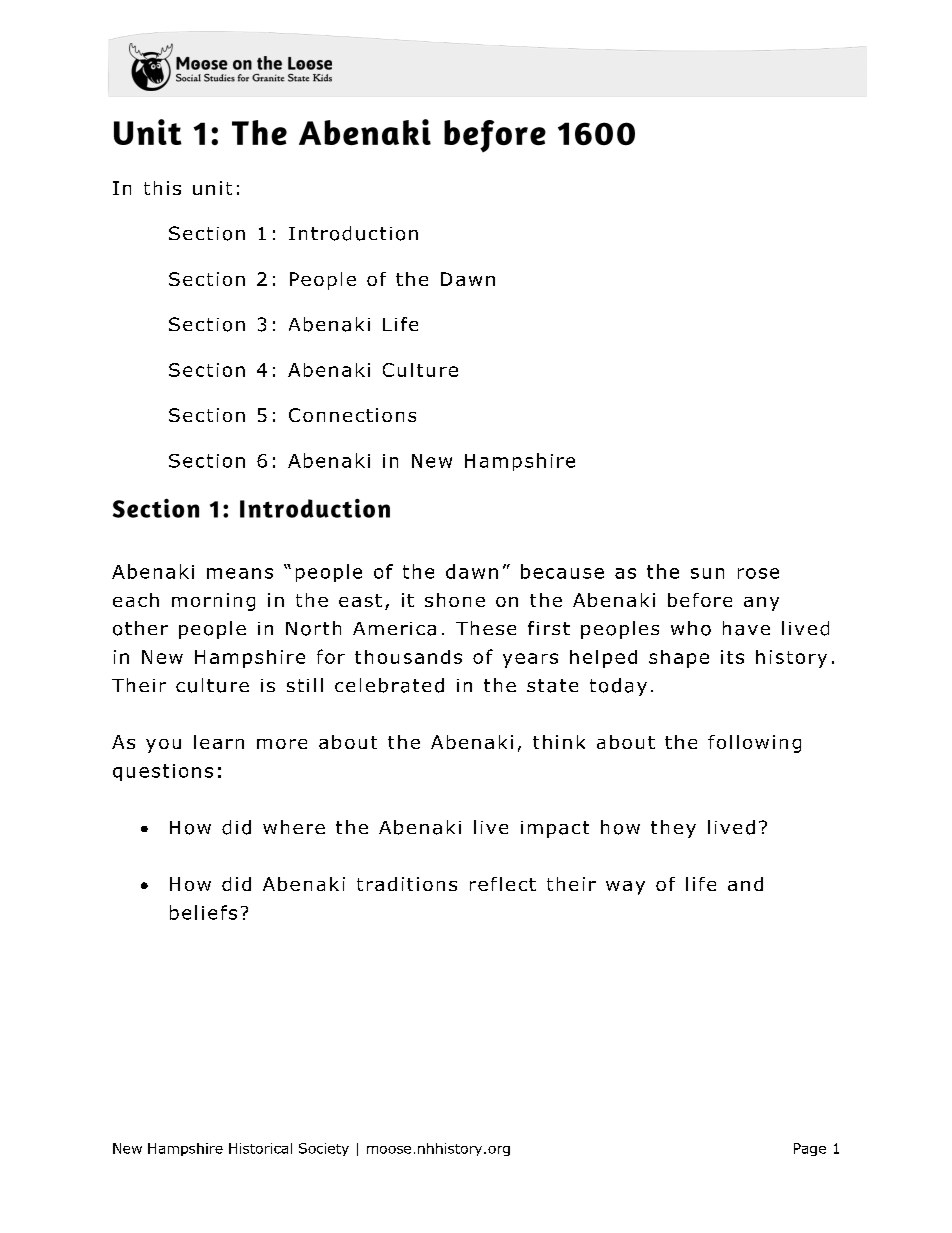  What do you see at coordinates (673, 829) in the screenshot?
I see `they` at bounding box center [673, 829].
